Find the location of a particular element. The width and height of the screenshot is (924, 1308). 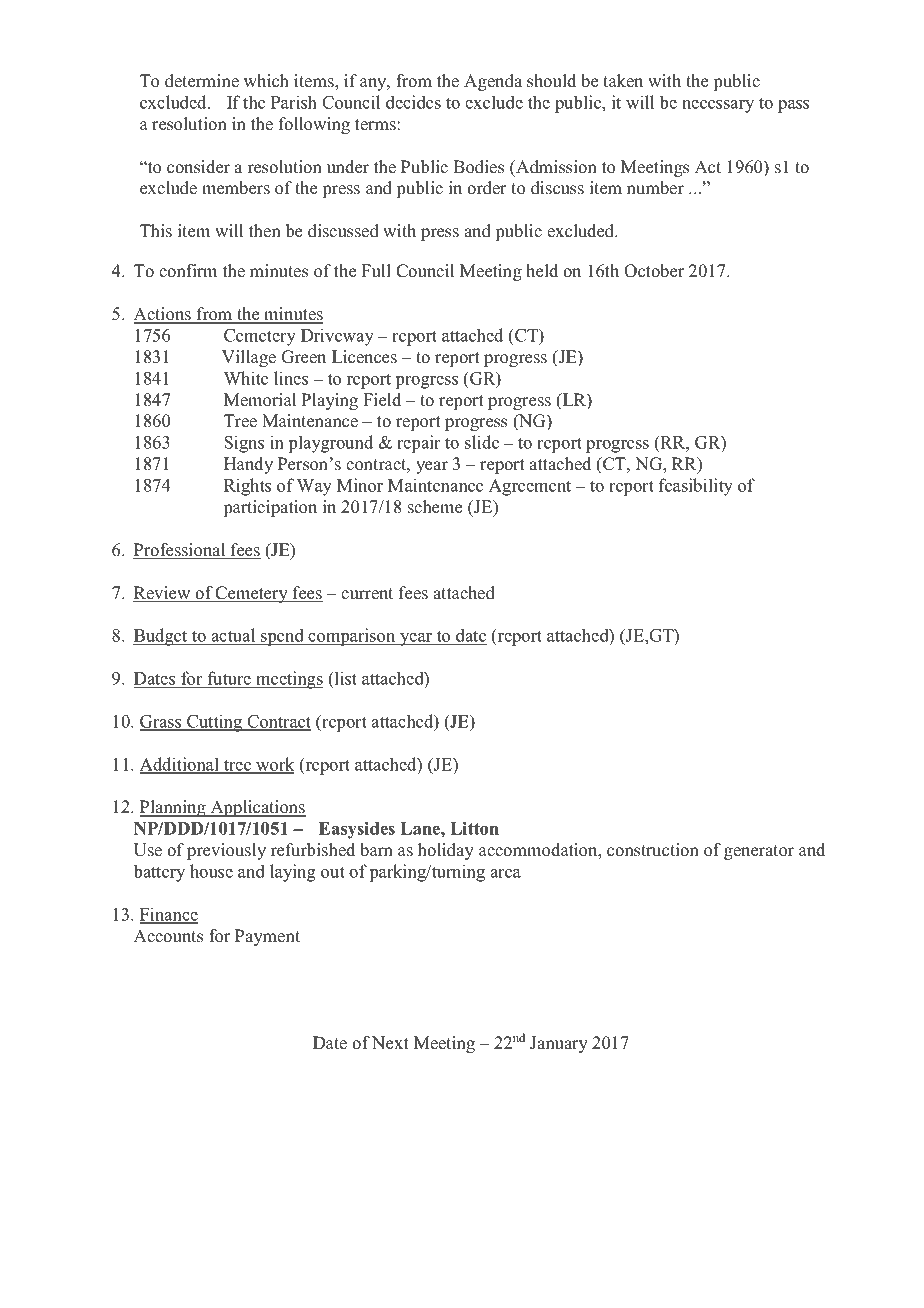

determine is located at coordinates (202, 81).
